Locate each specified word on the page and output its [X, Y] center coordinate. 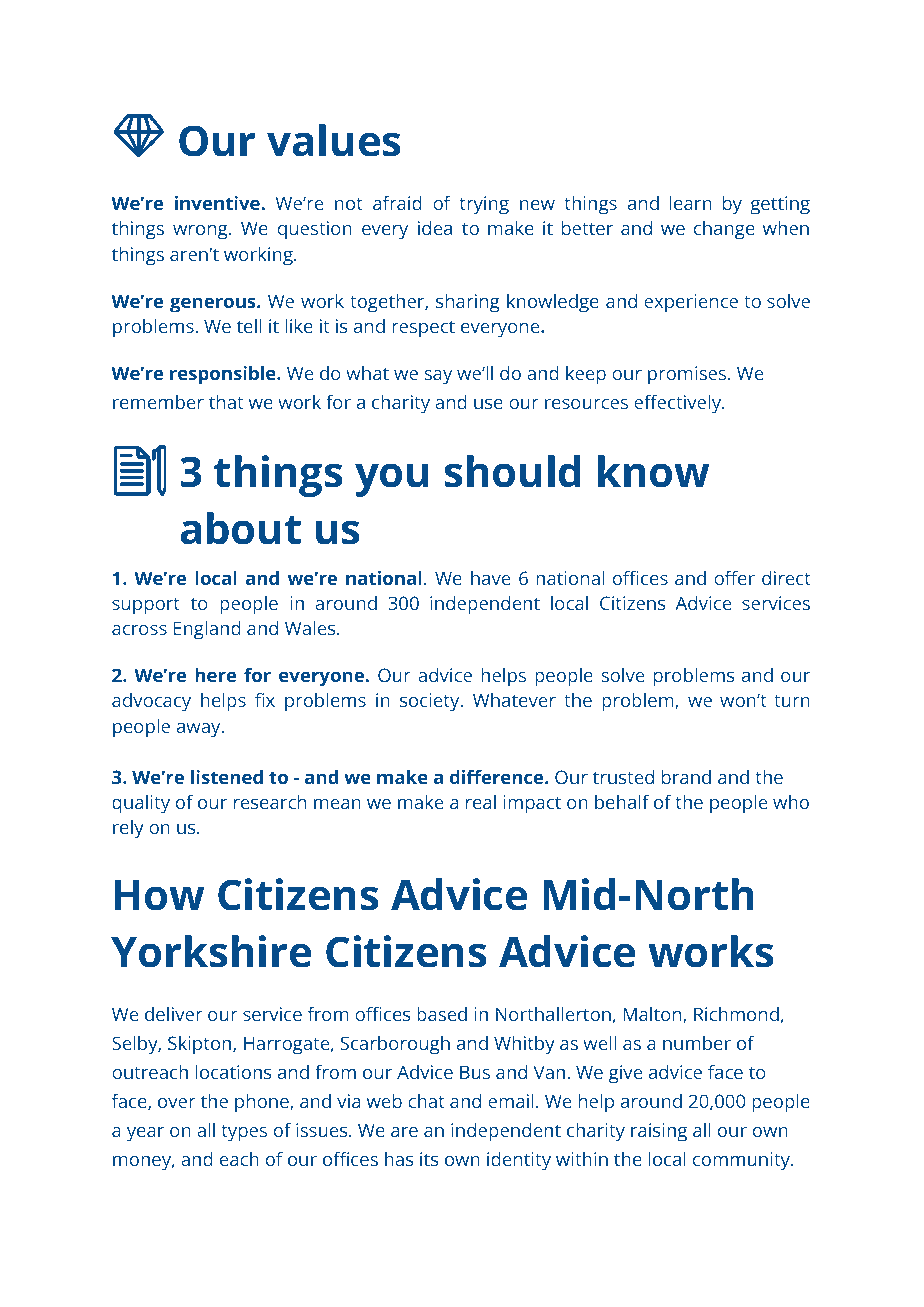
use [488, 404]
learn [691, 203]
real [481, 802]
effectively [678, 404]
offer [734, 578]
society [431, 702]
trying [484, 205]
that [226, 402]
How [160, 895]
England [207, 630]
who [791, 802]
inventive [218, 203]
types [244, 1133]
